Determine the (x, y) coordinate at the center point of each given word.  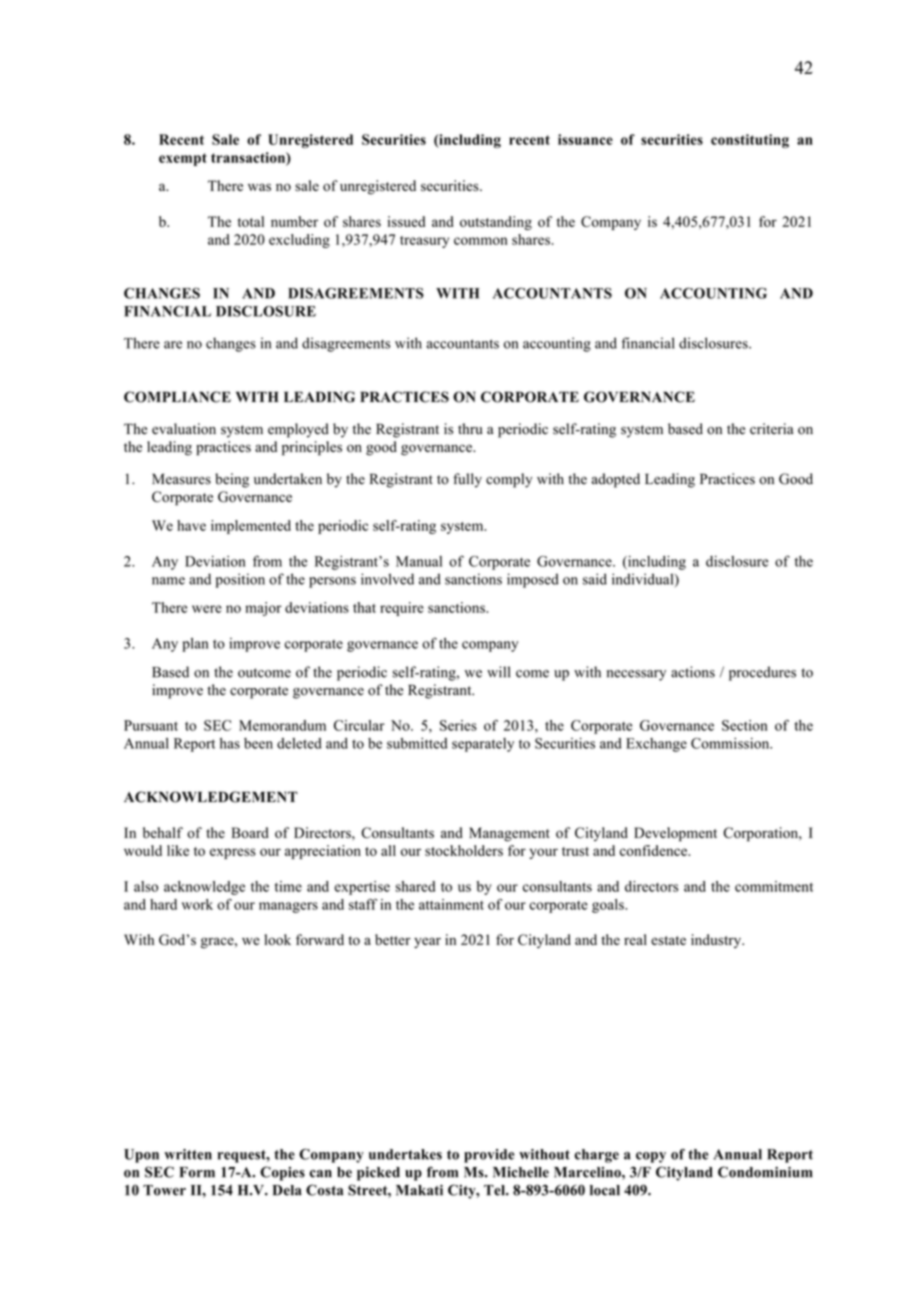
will (498, 672)
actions (693, 672)
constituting (750, 141)
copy (651, 1157)
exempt (183, 159)
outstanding (496, 223)
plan (195, 645)
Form (197, 1172)
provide (489, 1156)
